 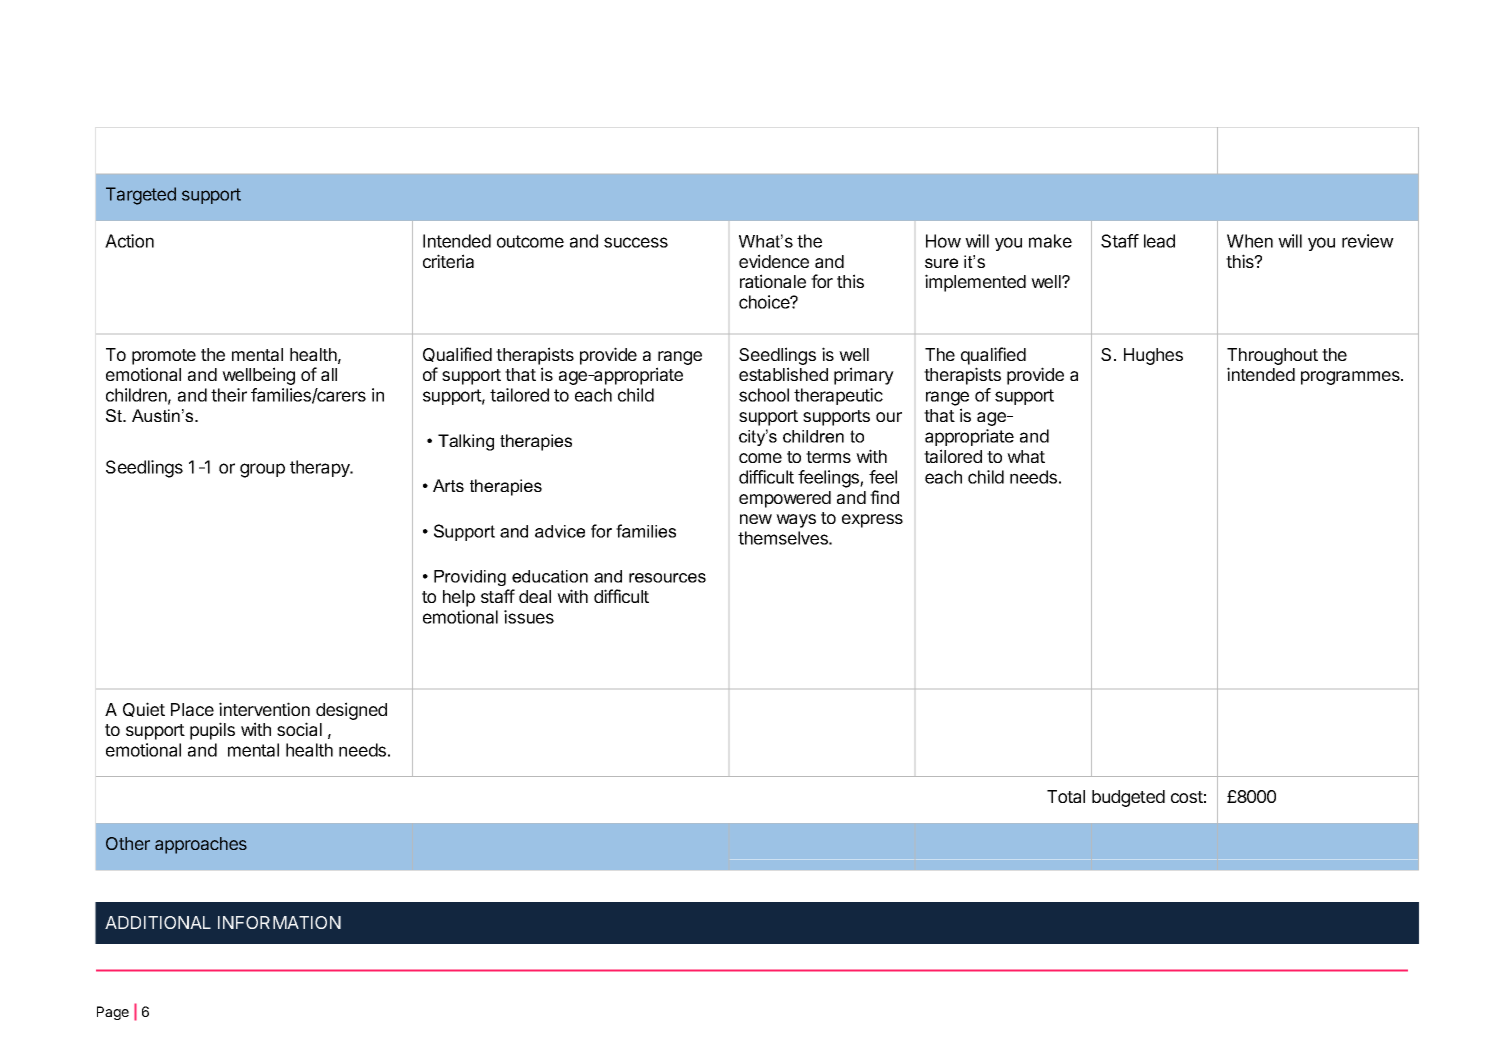 I want to click on INFORMATION, so click(x=279, y=922).
